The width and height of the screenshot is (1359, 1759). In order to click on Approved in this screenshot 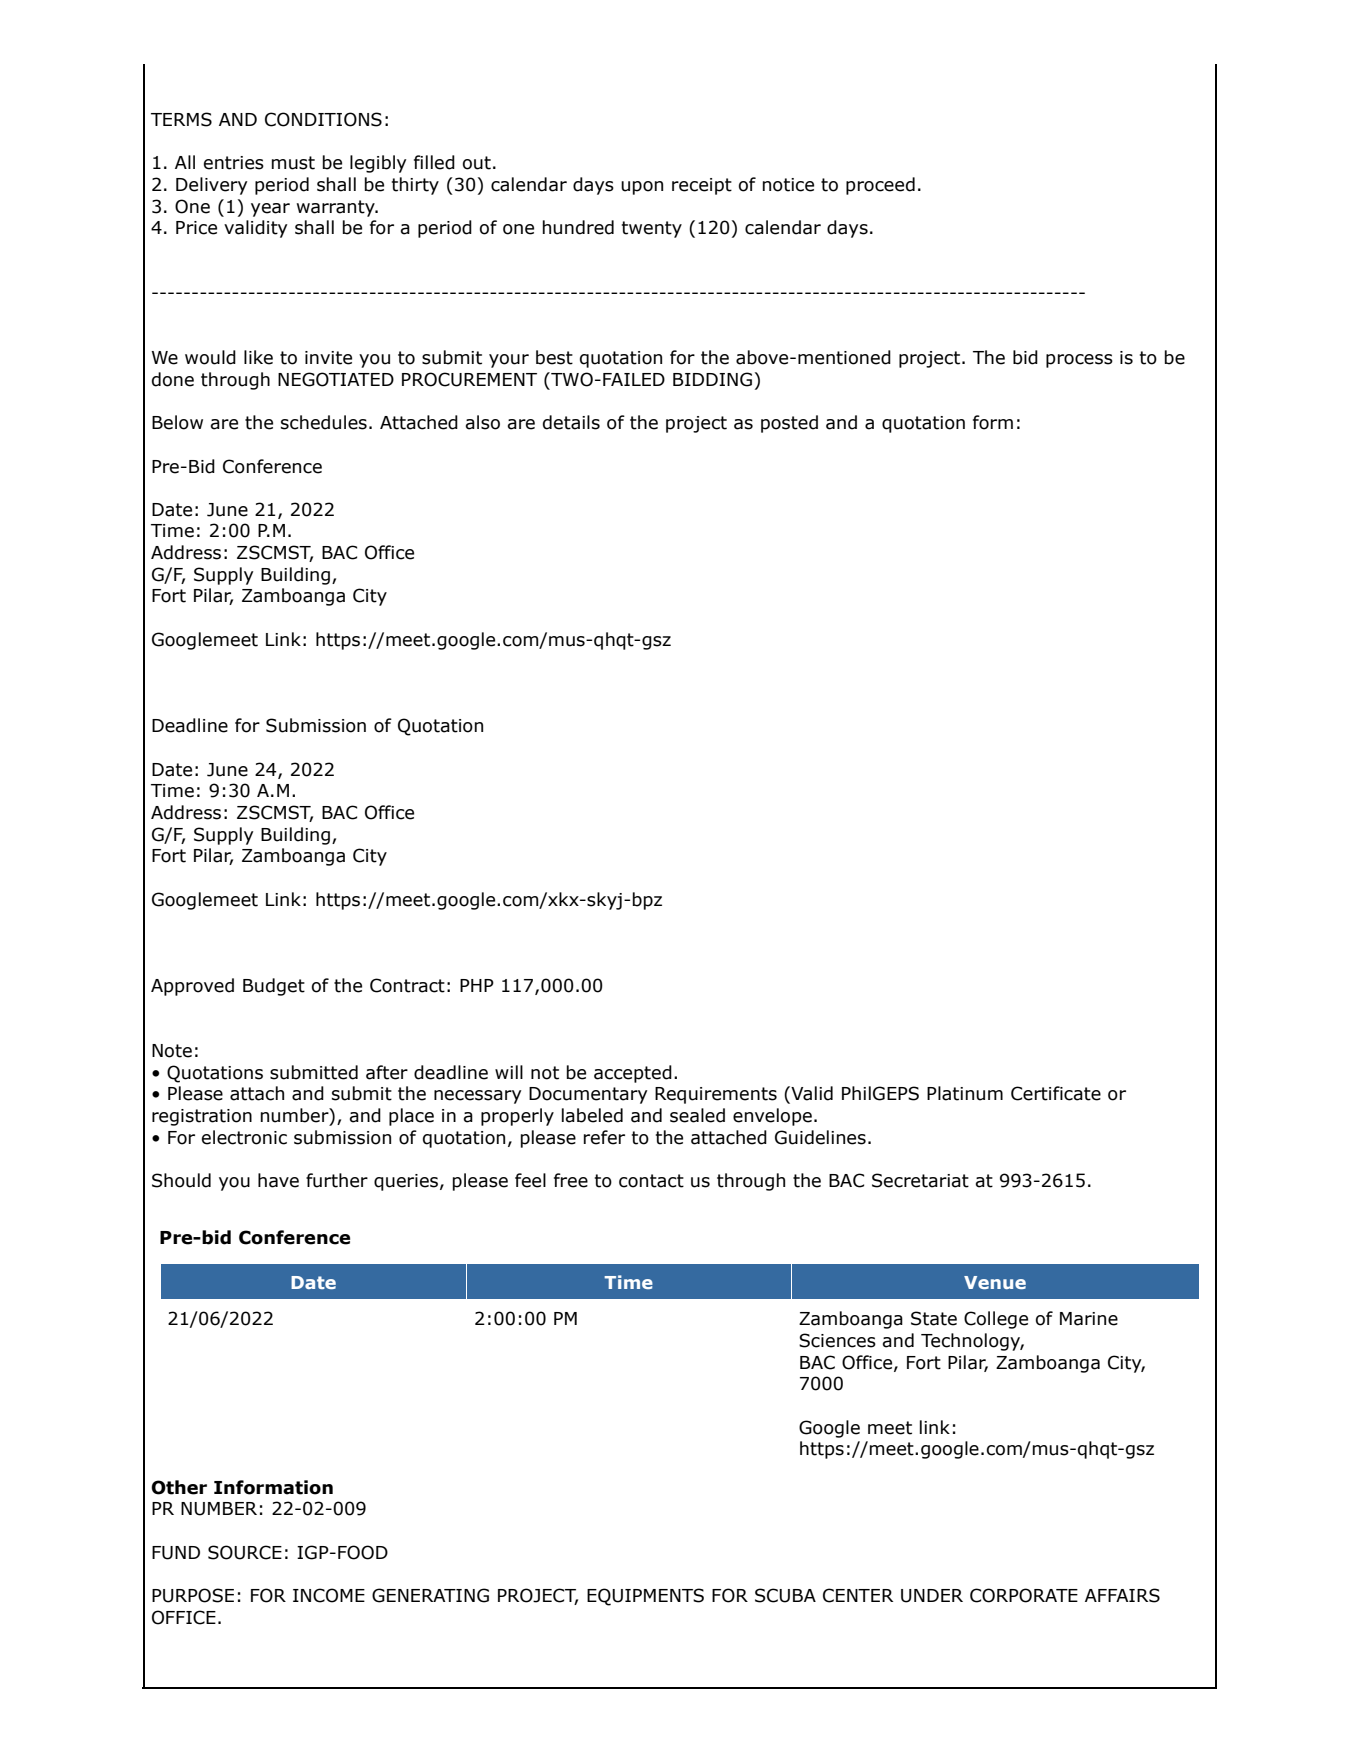, I will do `click(192, 987)`.
